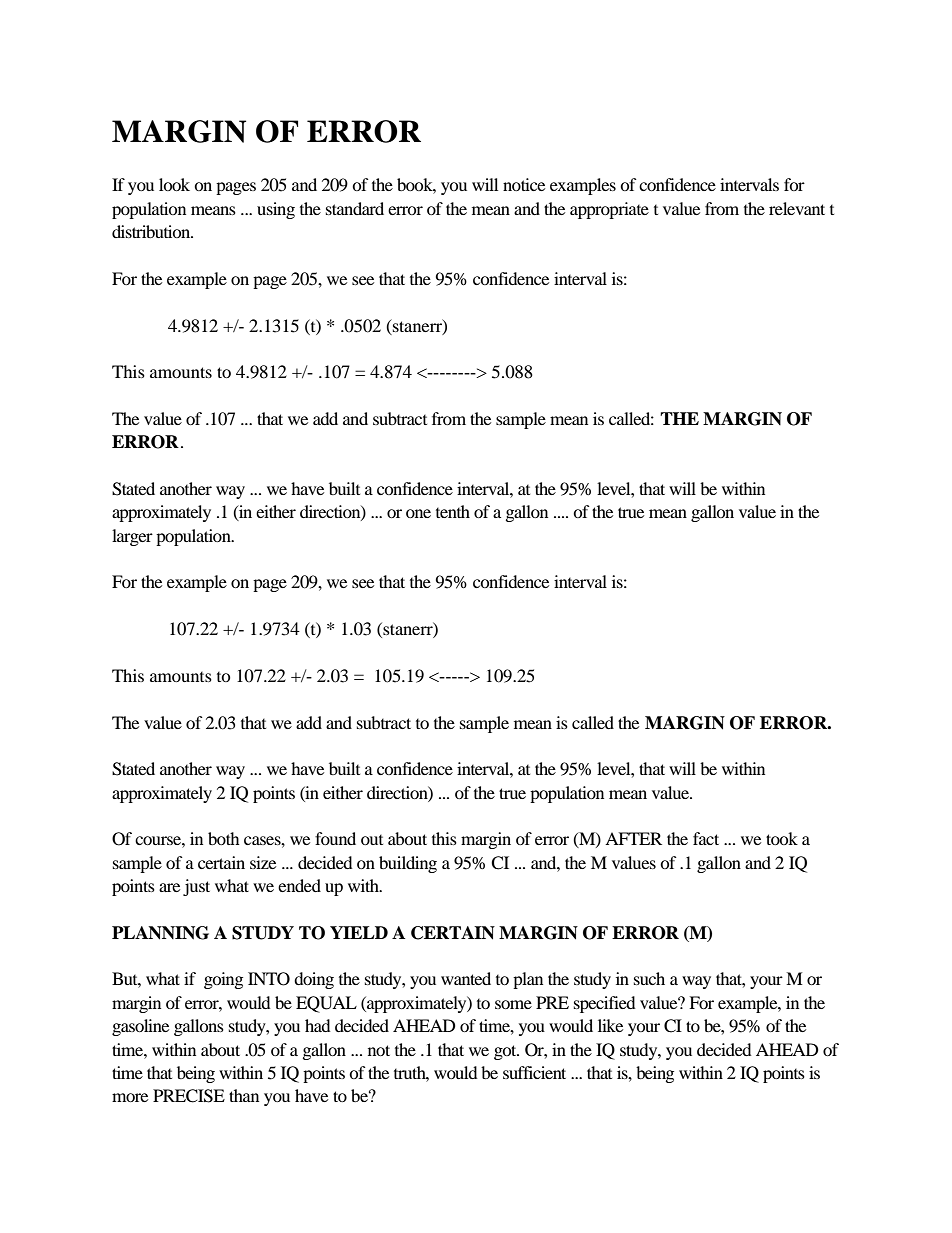 This image has width=952, height=1233. What do you see at coordinates (418, 513) in the image?
I see `one` at bounding box center [418, 513].
